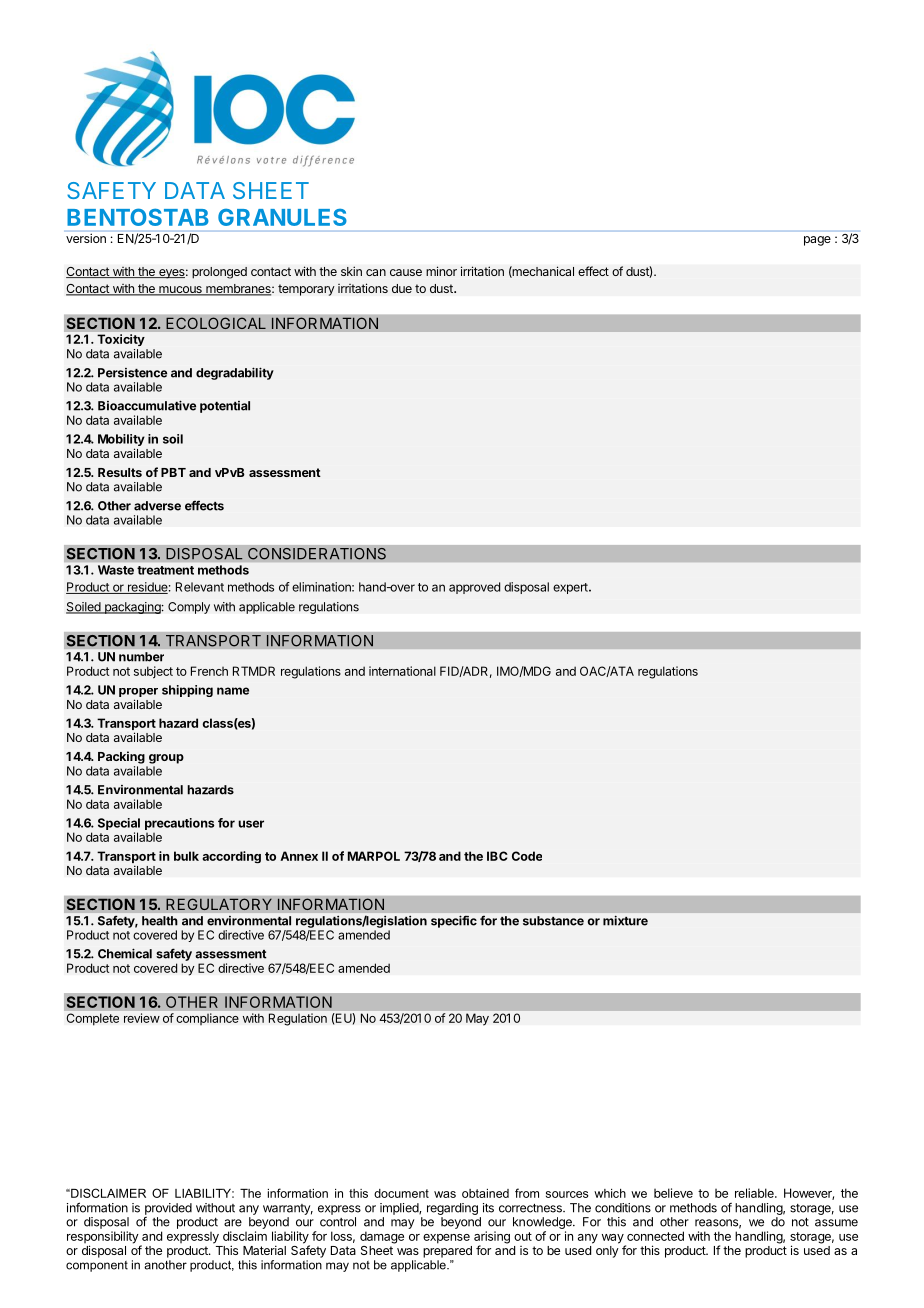 This page has height=1308, width=924. Describe the element at coordinates (402, 671) in the page. I see `international` at that location.
